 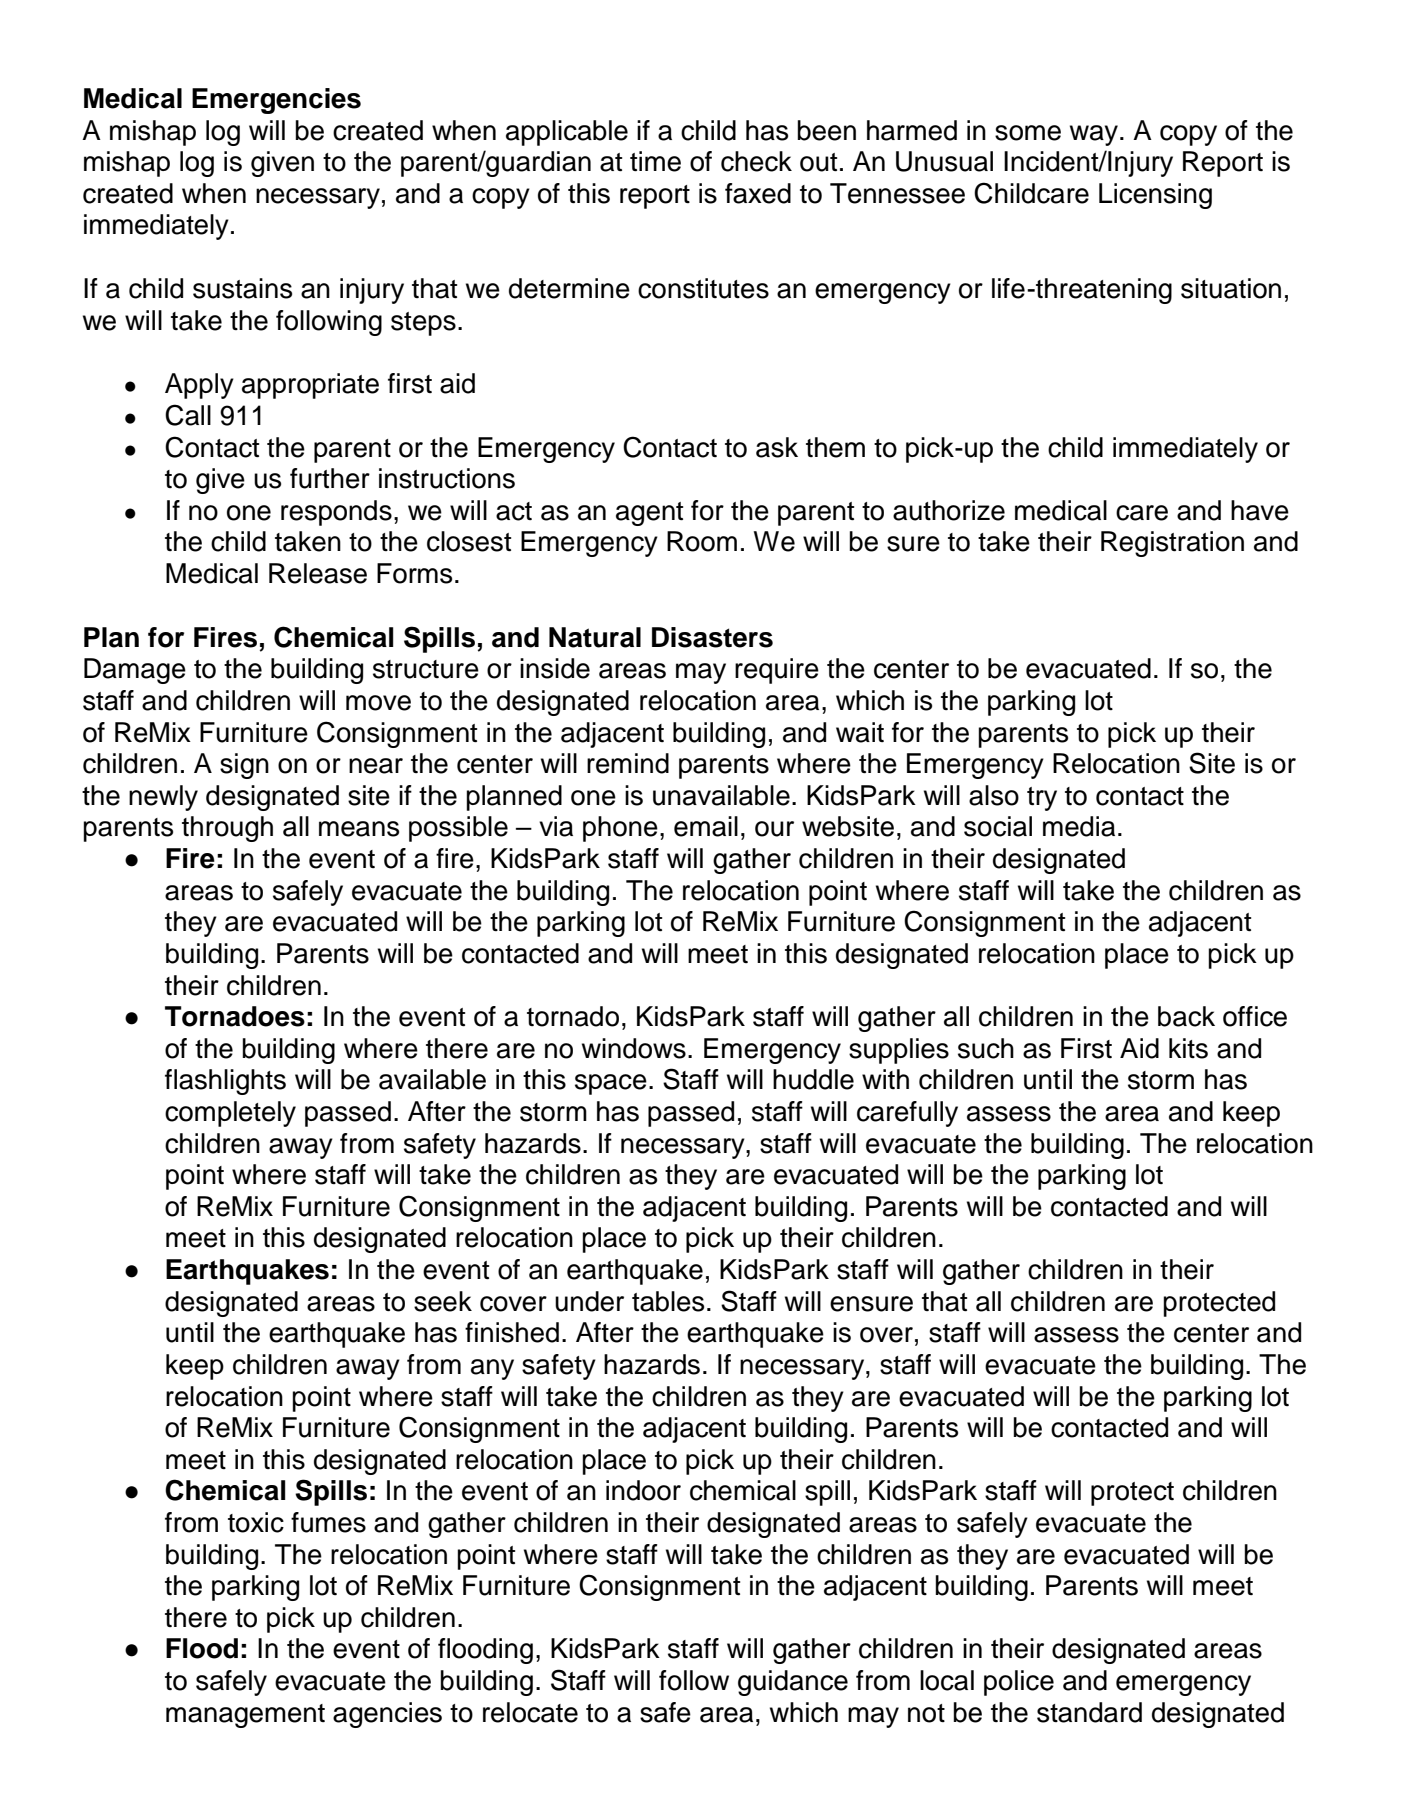 I want to click on Release, so click(x=318, y=573).
